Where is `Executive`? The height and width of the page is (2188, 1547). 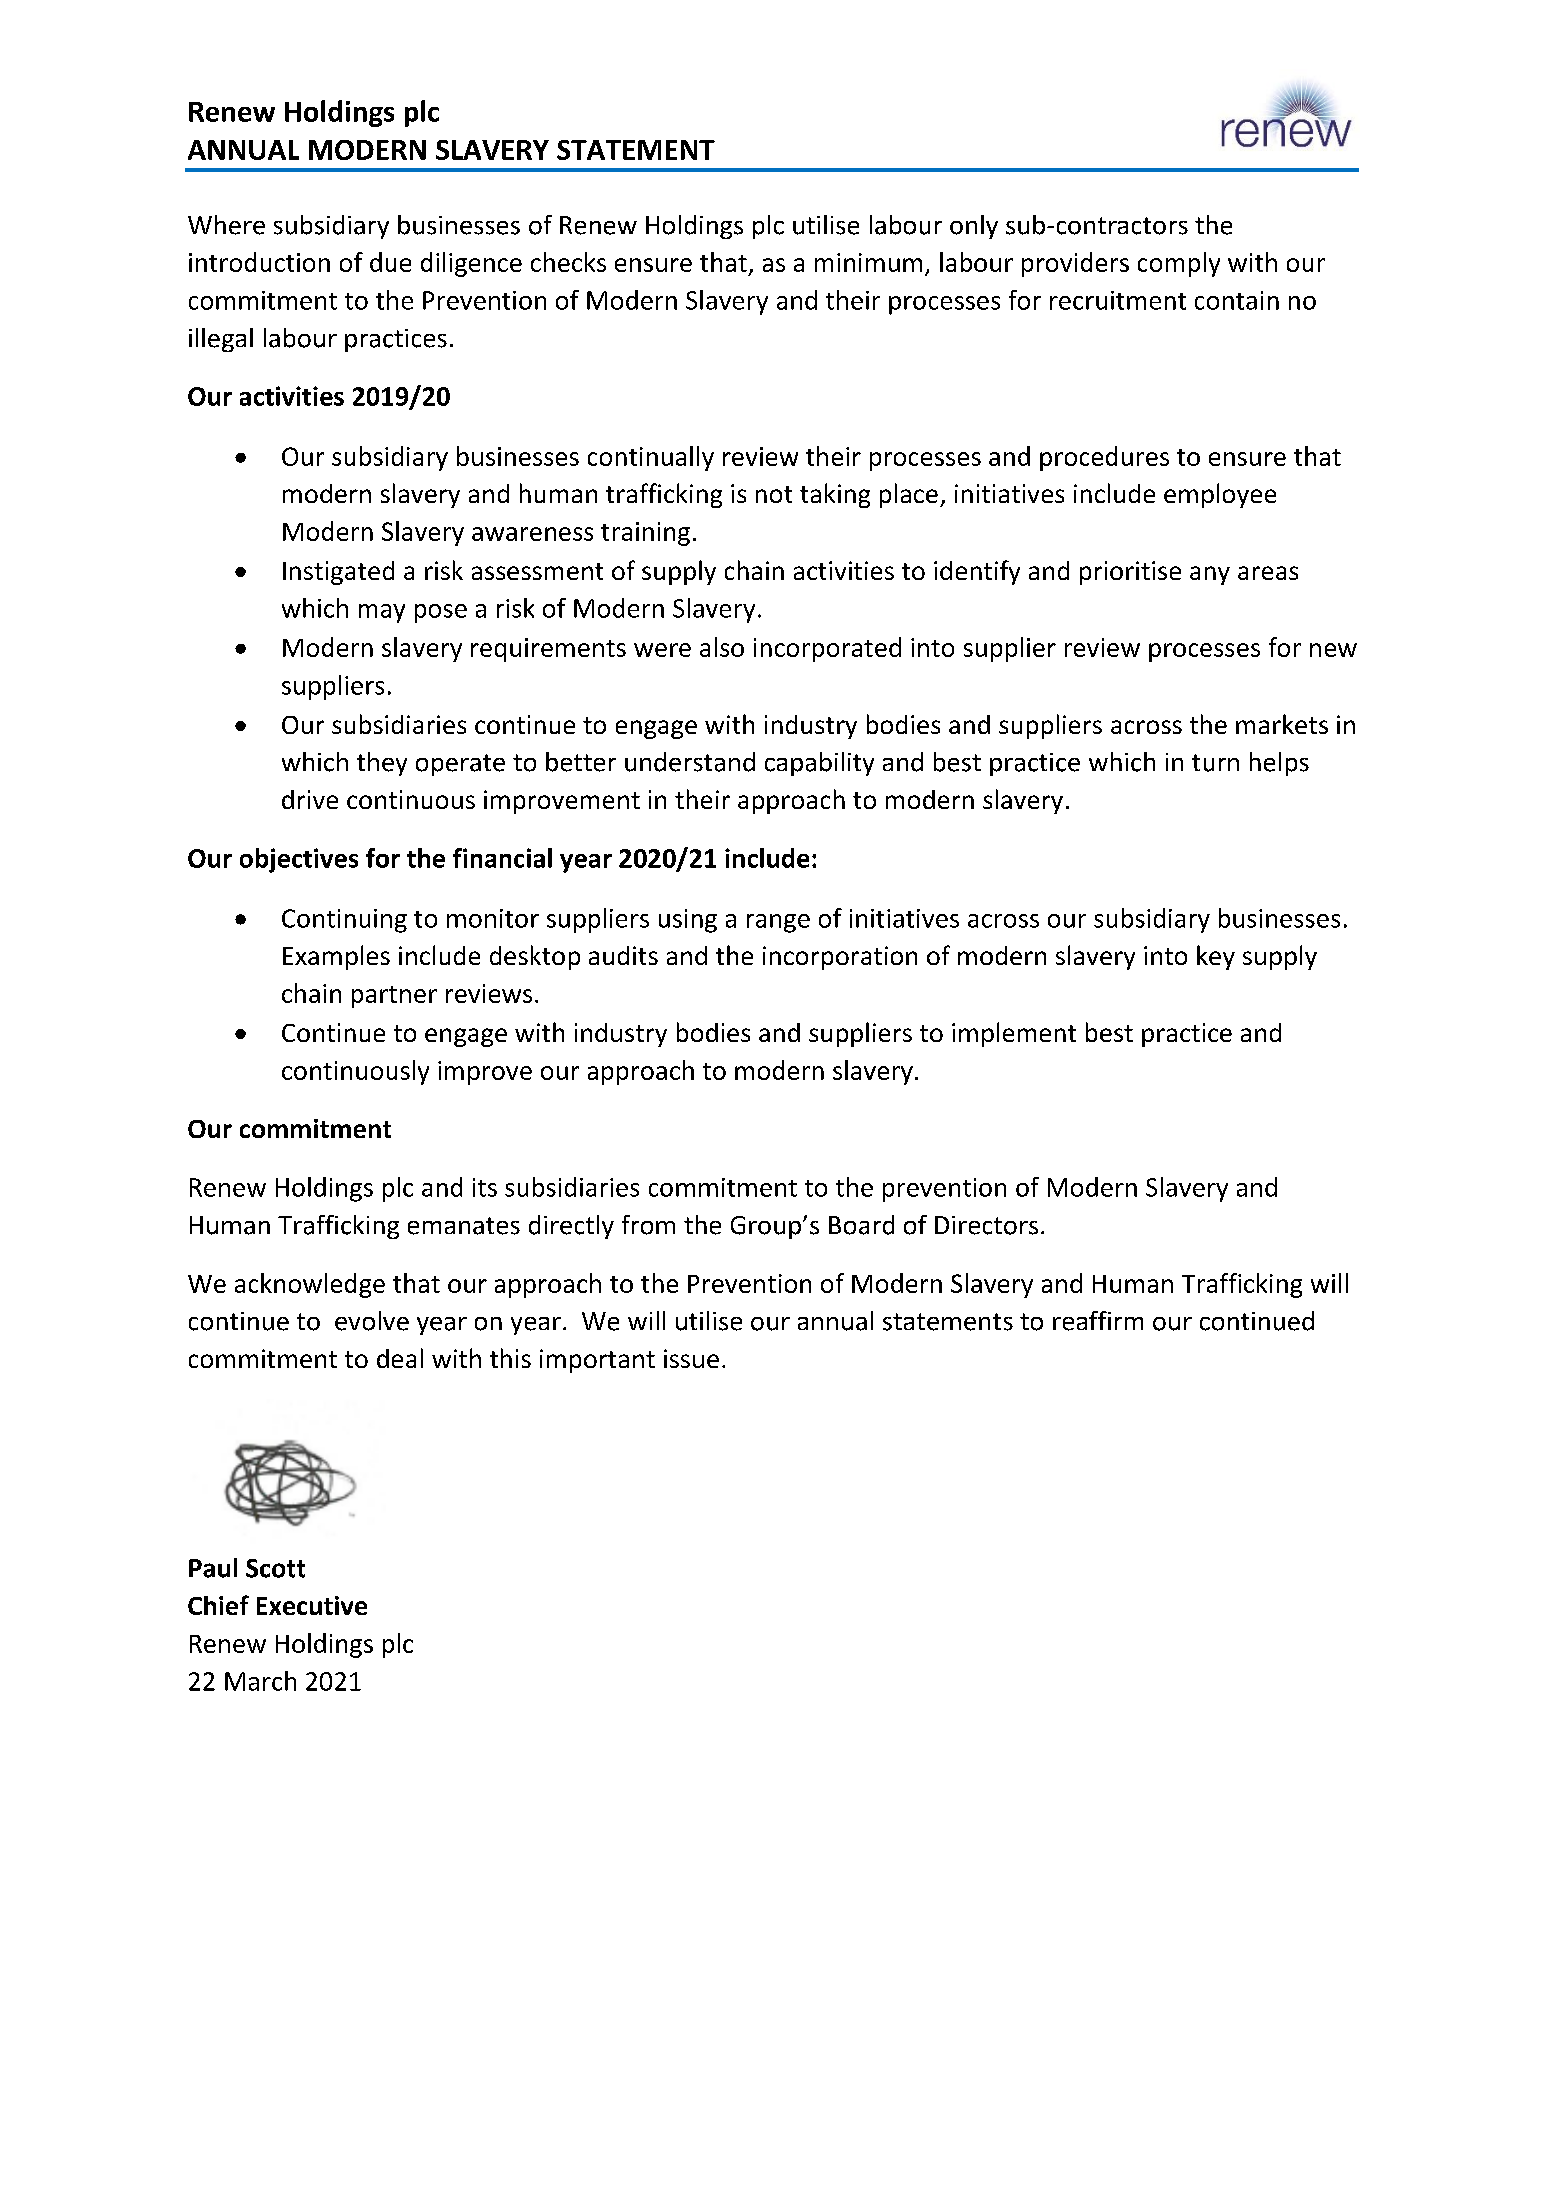 Executive is located at coordinates (312, 1605).
